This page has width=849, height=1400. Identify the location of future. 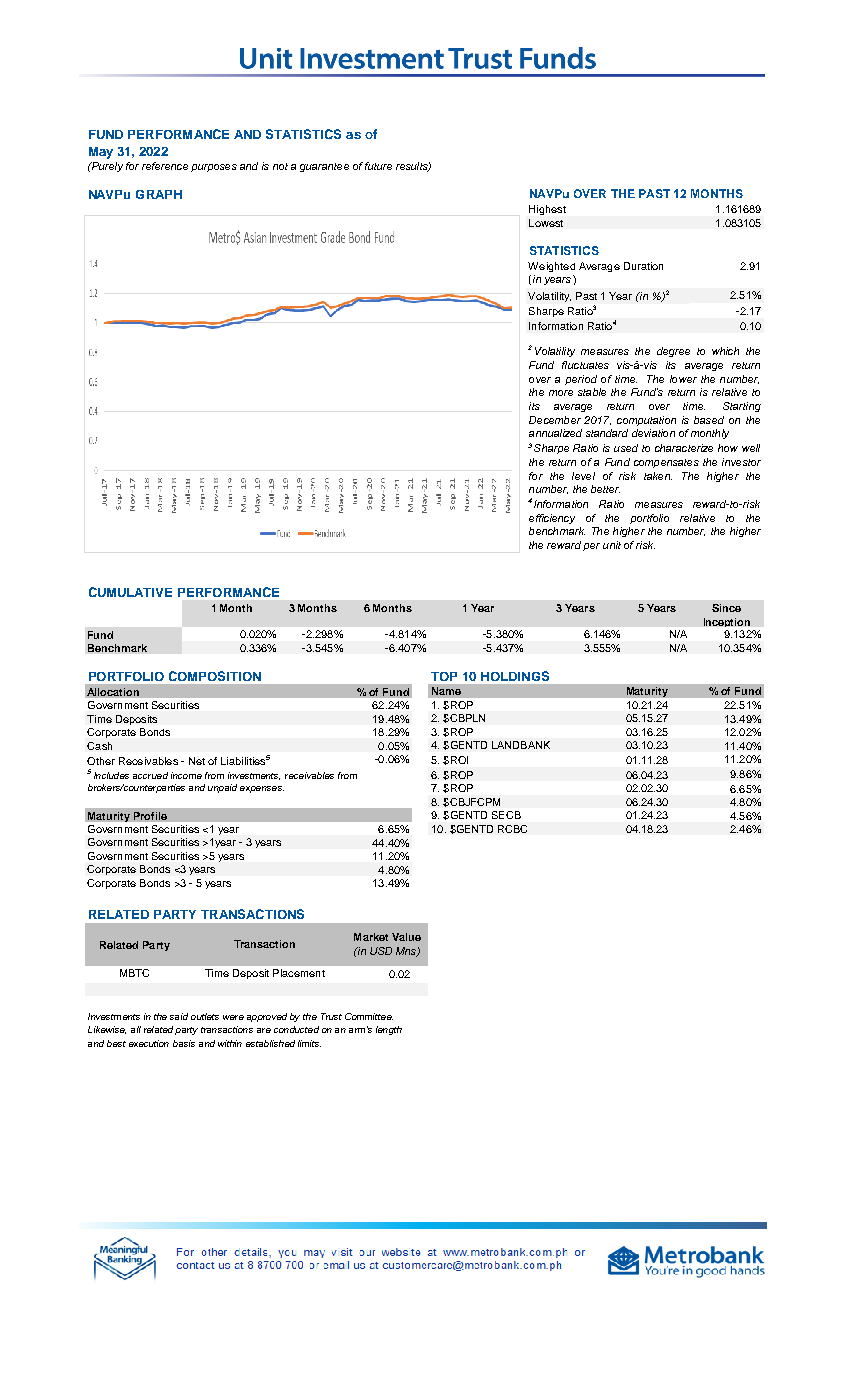
(378, 166).
